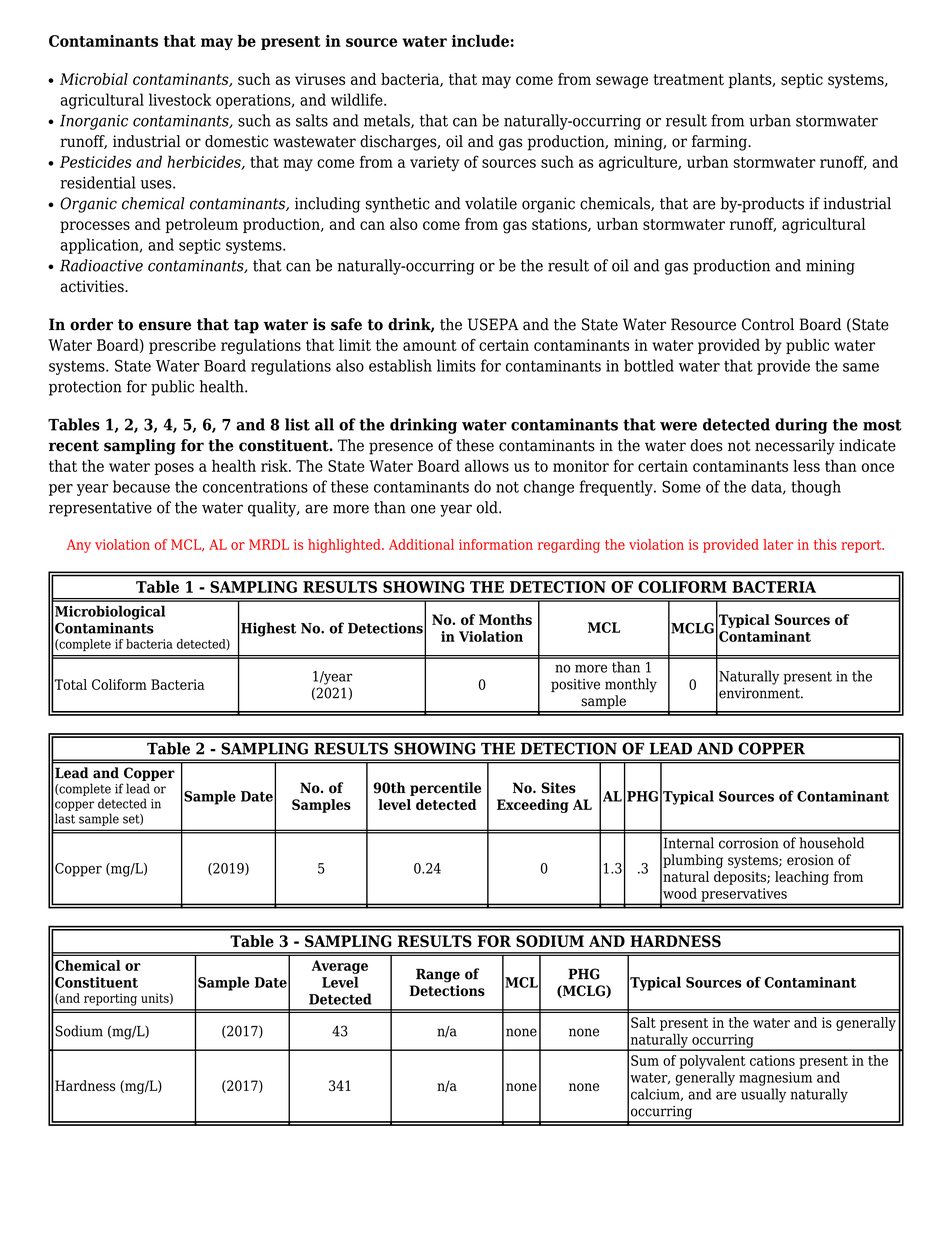  What do you see at coordinates (778, 544) in the screenshot?
I see `later` at bounding box center [778, 544].
